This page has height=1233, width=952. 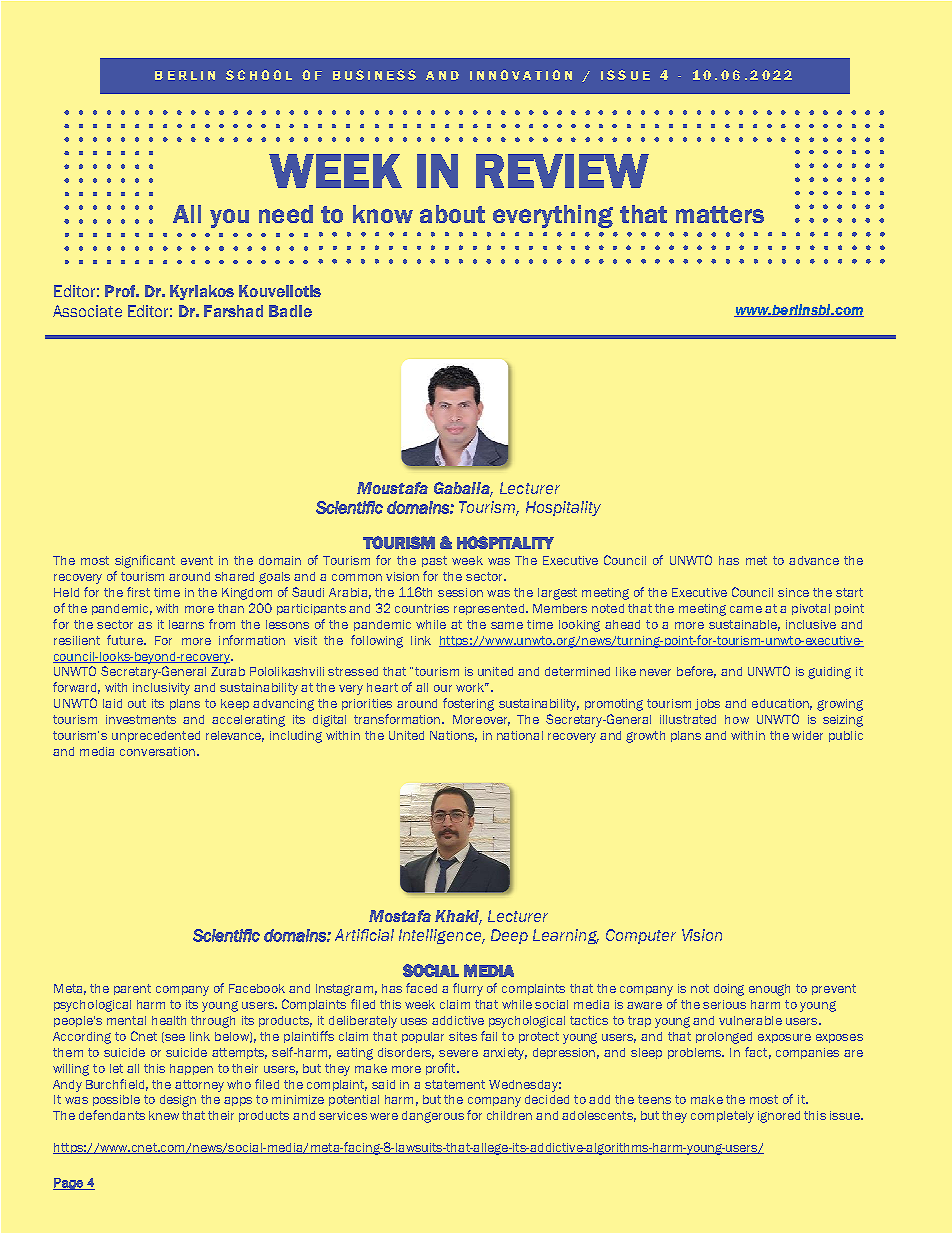 What do you see at coordinates (452, 214) in the page?
I see `about` at bounding box center [452, 214].
